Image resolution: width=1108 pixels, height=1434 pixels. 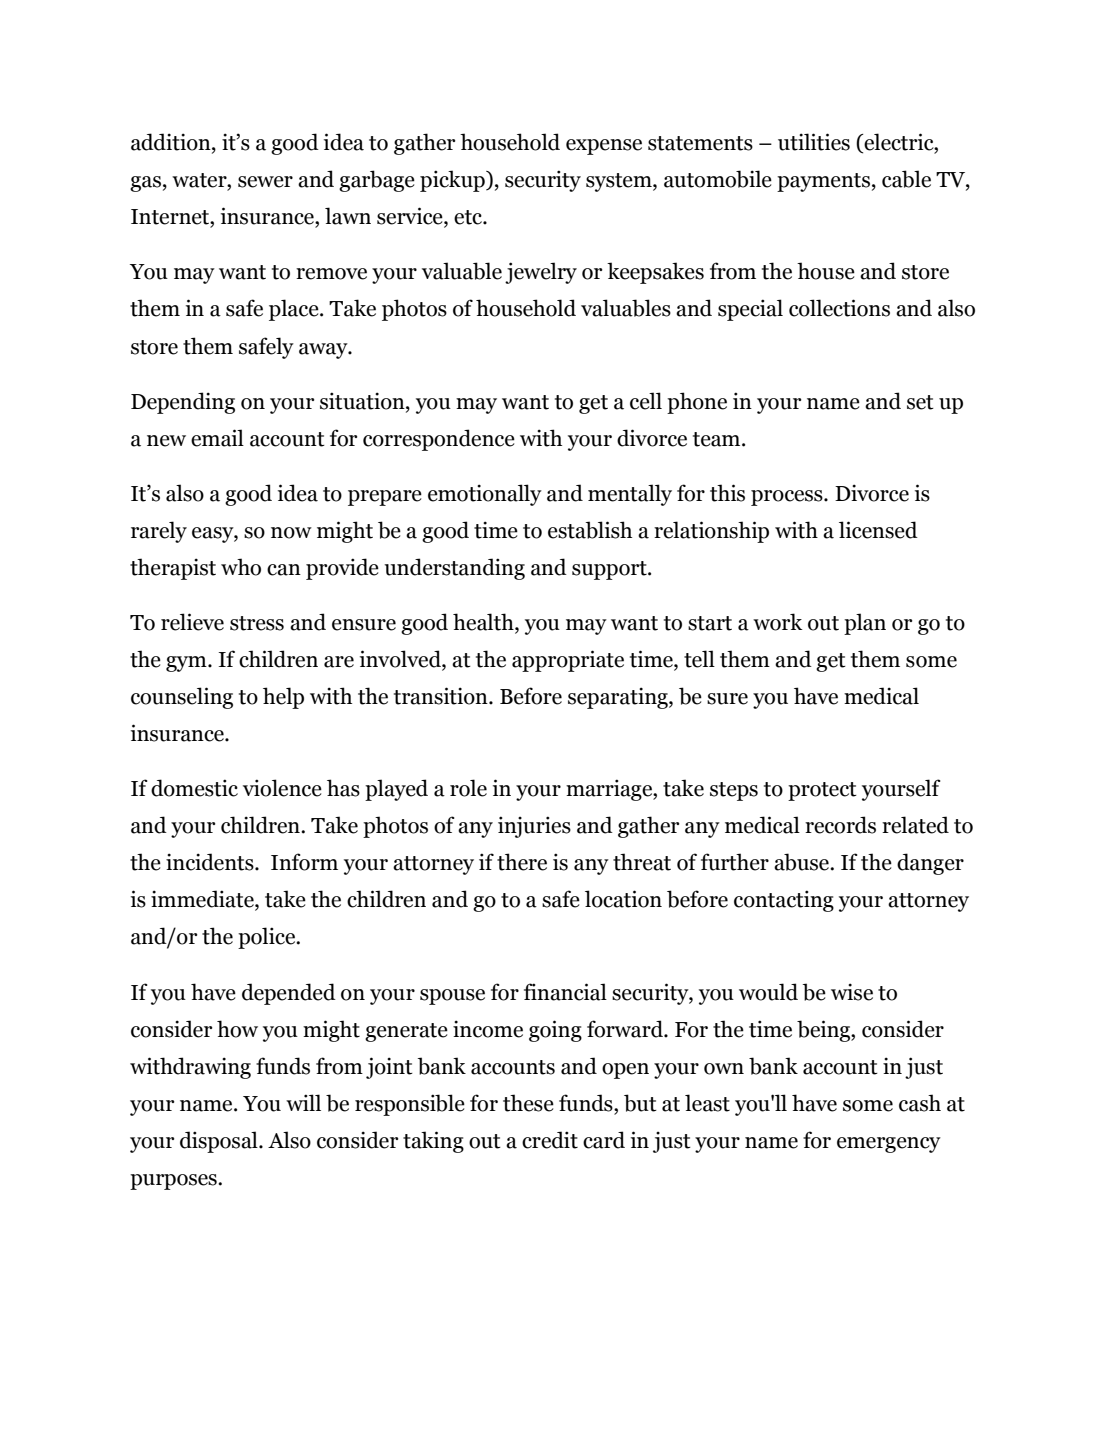 I want to click on emotionally, so click(x=485, y=495).
